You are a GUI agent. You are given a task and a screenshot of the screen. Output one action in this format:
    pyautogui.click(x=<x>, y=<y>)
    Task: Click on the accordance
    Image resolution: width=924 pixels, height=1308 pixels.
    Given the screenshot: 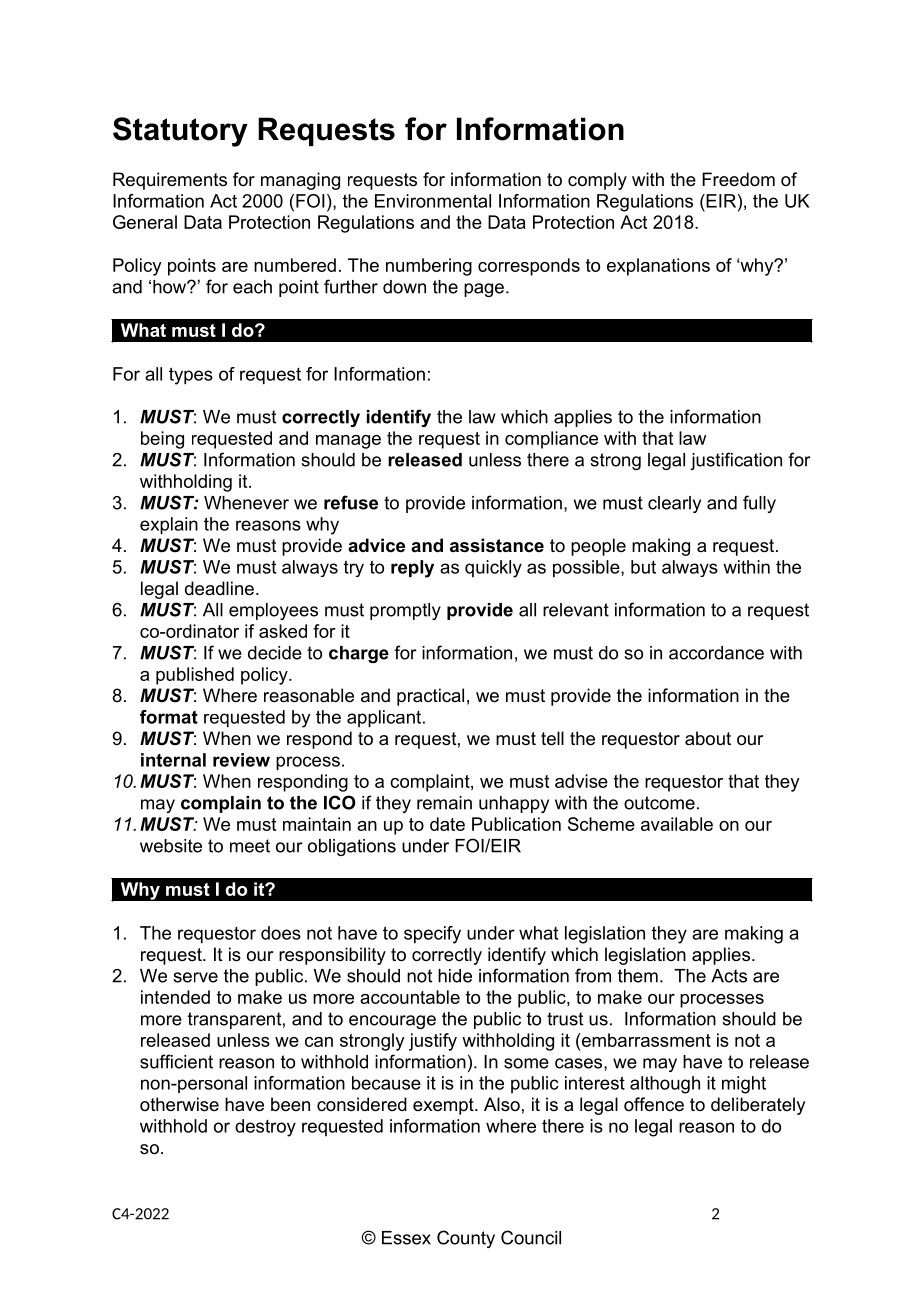 What is the action you would take?
    pyautogui.click(x=716, y=653)
